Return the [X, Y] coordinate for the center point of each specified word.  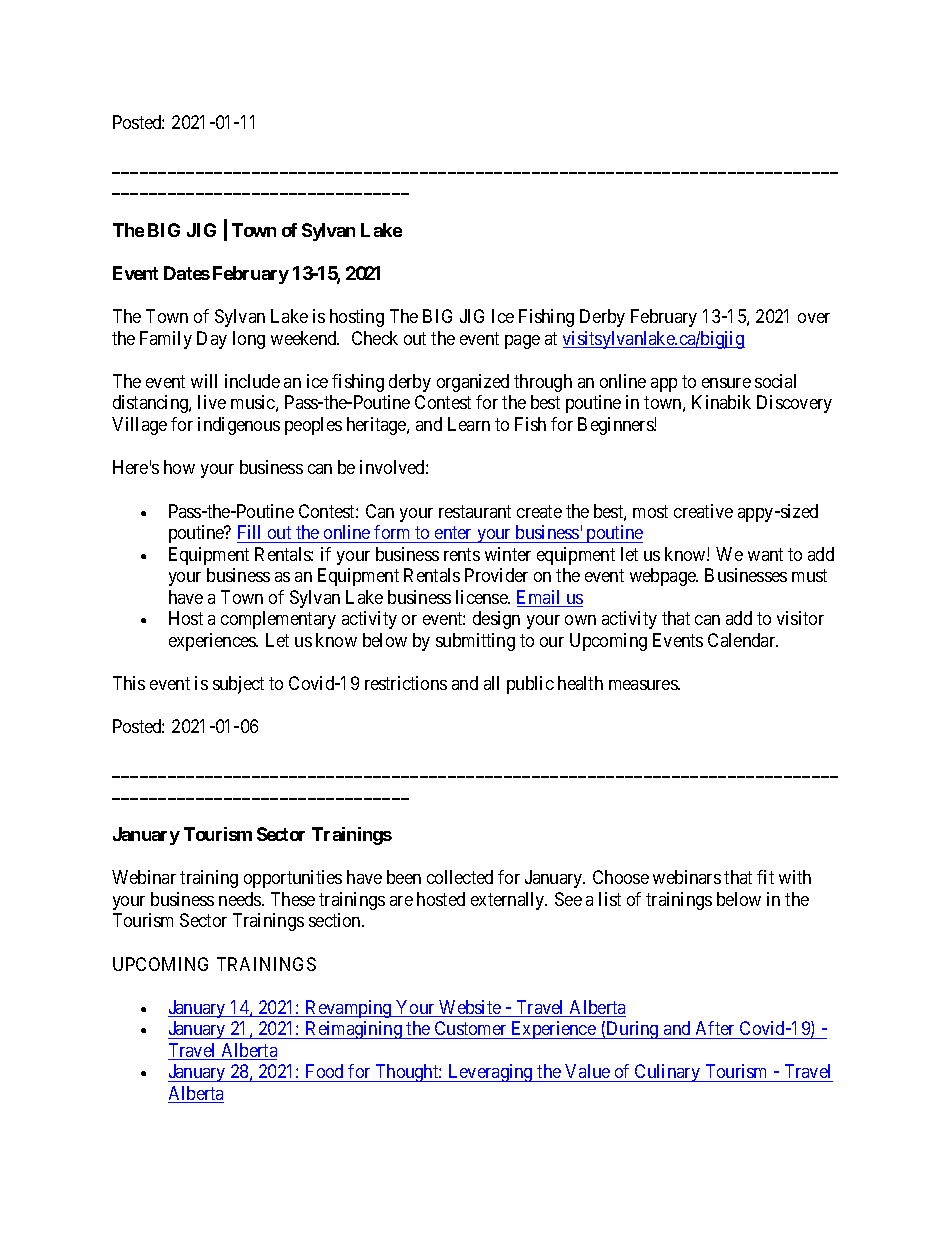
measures [644, 685]
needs [241, 899]
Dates [187, 273]
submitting [475, 642]
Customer [470, 1030]
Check [375, 338]
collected [460, 877]
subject [238, 685]
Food [324, 1071]
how [179, 467]
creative [703, 511]
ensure [726, 383]
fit [765, 877]
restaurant [475, 511]
